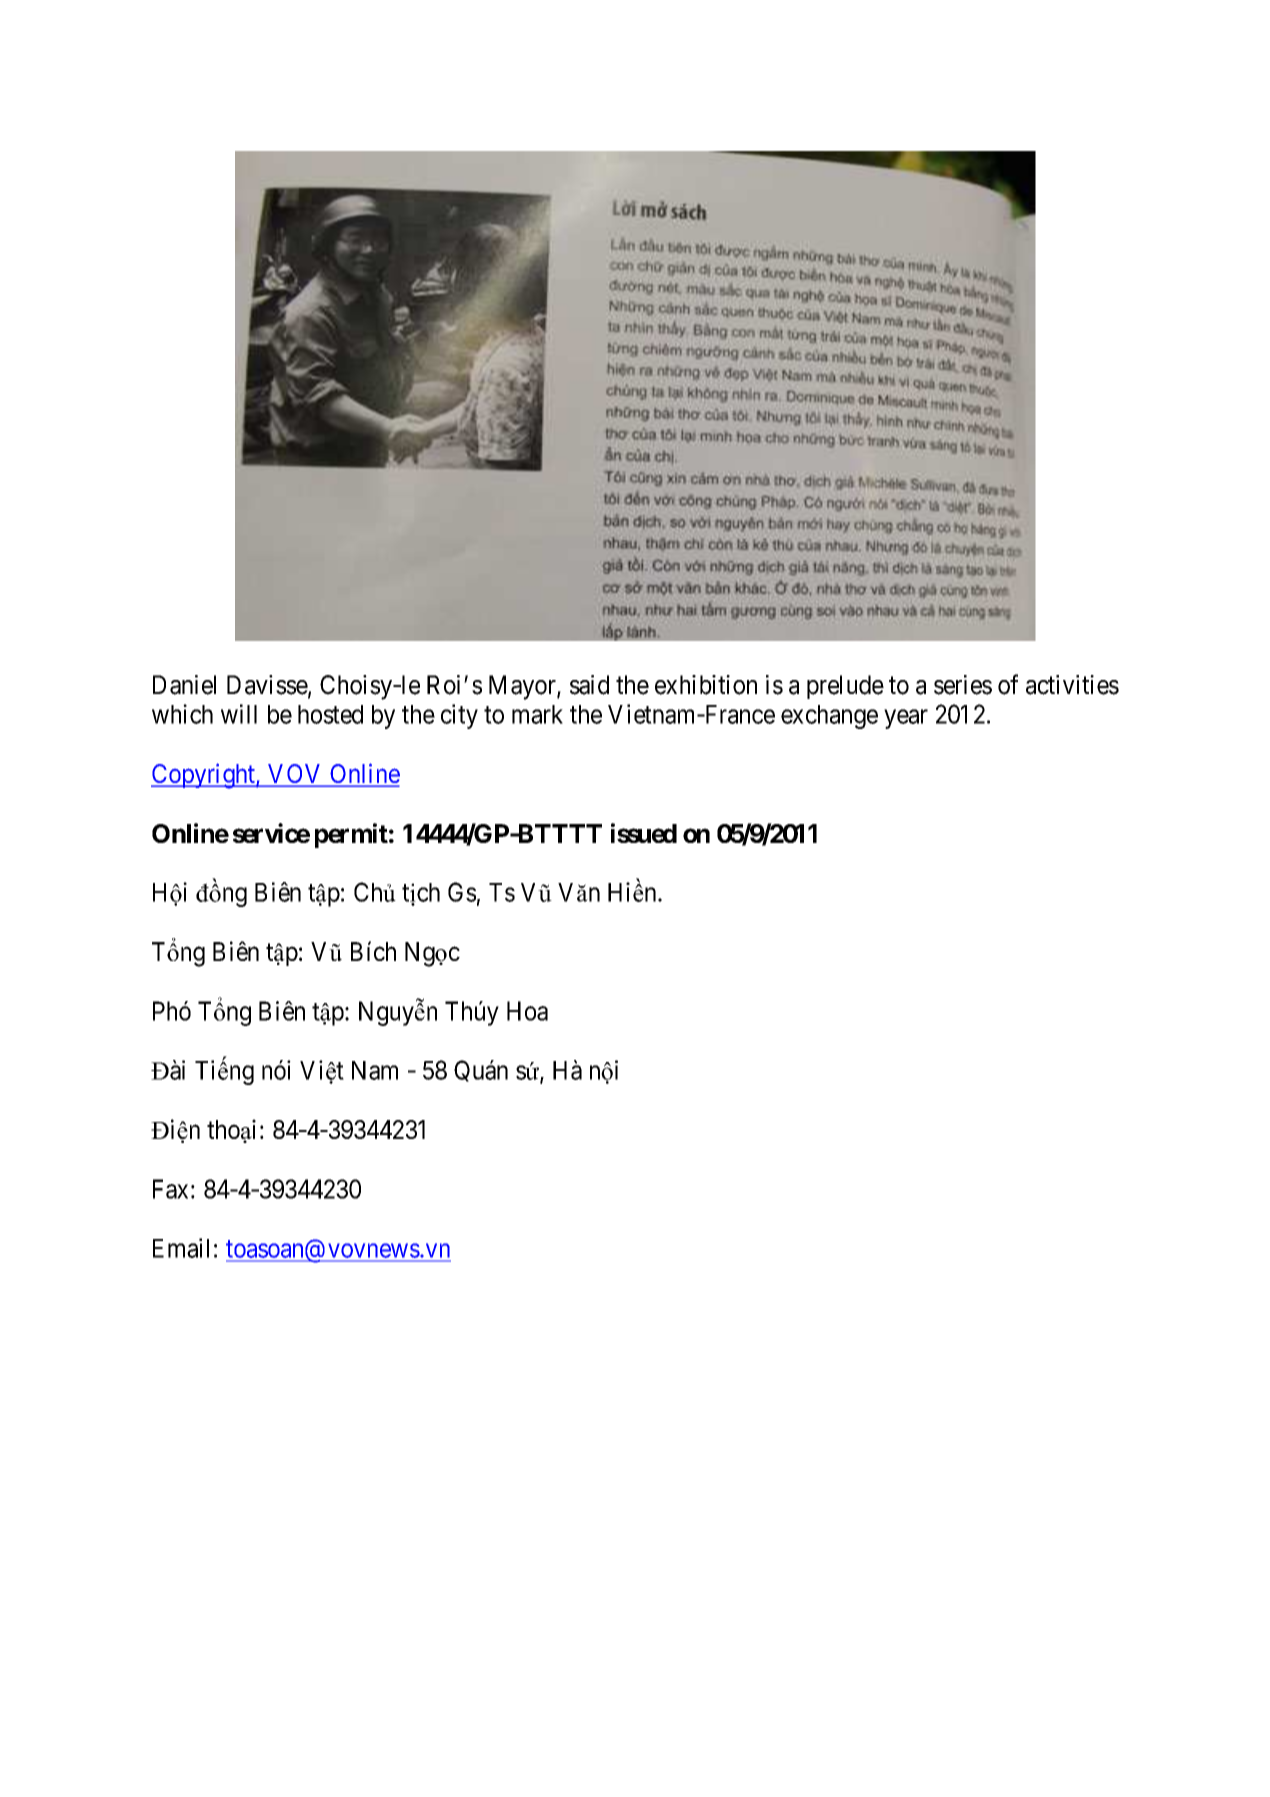  Describe the element at coordinates (181, 1248) in the screenshot. I see `Email` at that location.
